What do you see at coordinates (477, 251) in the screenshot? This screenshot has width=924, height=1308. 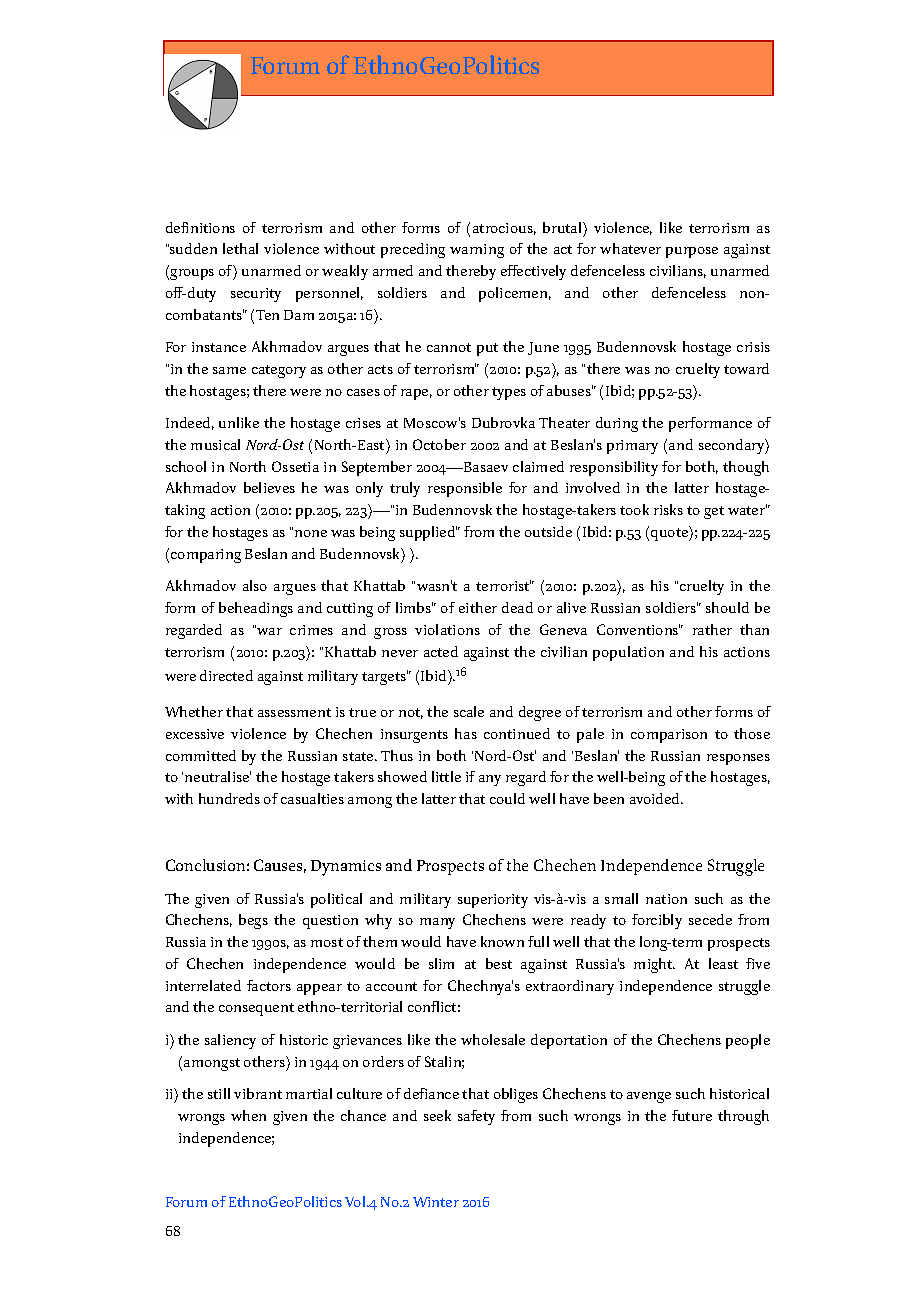 I see `warning` at bounding box center [477, 251].
